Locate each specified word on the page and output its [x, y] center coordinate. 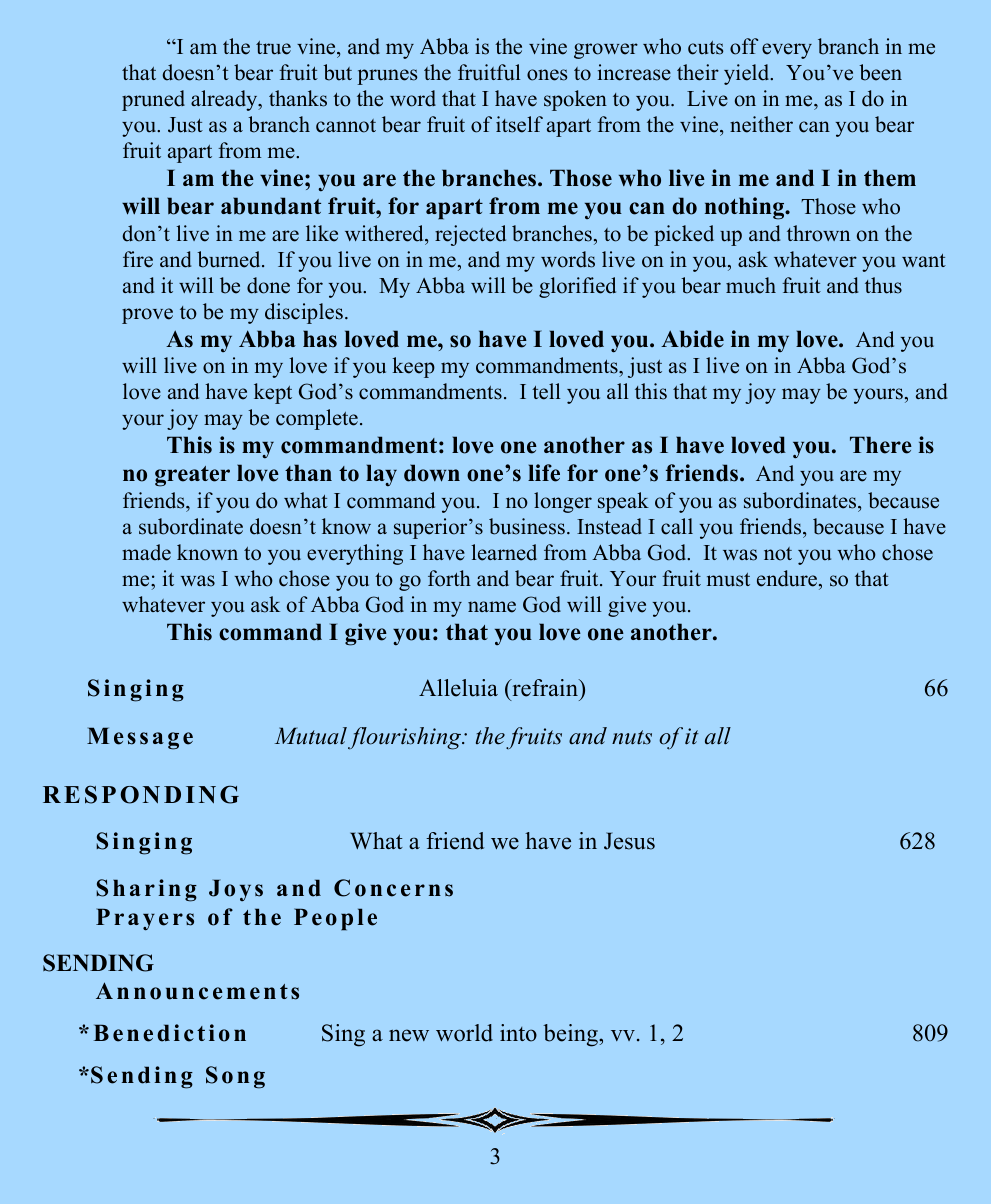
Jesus [629, 841]
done [268, 285]
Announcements [197, 991]
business [527, 526]
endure [787, 578]
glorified [577, 287]
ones [547, 75]
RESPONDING [141, 794]
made [146, 552]
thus [883, 285]
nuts [632, 737]
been [880, 72]
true [273, 48]
